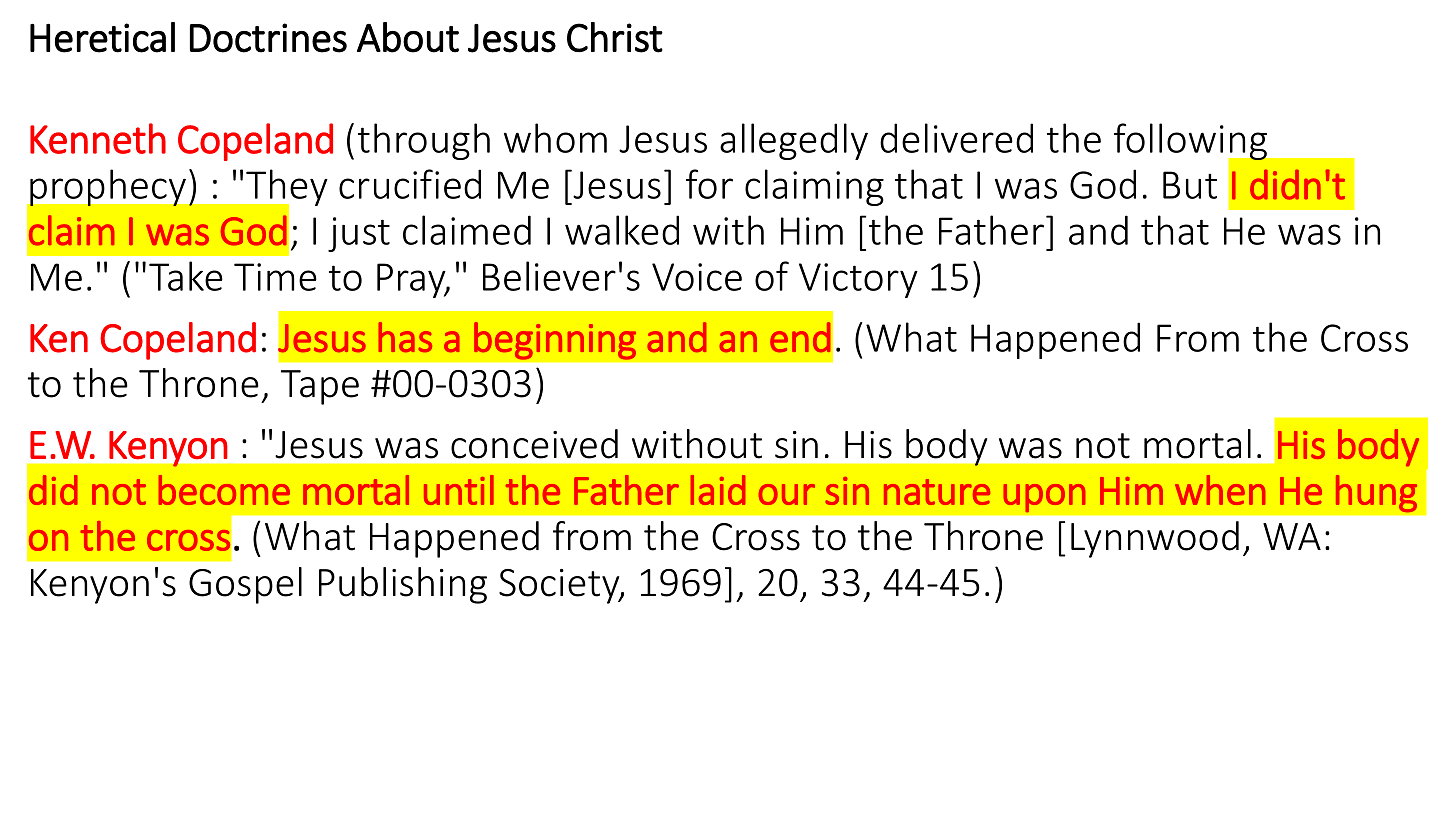 Image resolution: width=1456 pixels, height=819 pixels. I want to click on Time, so click(275, 277).
